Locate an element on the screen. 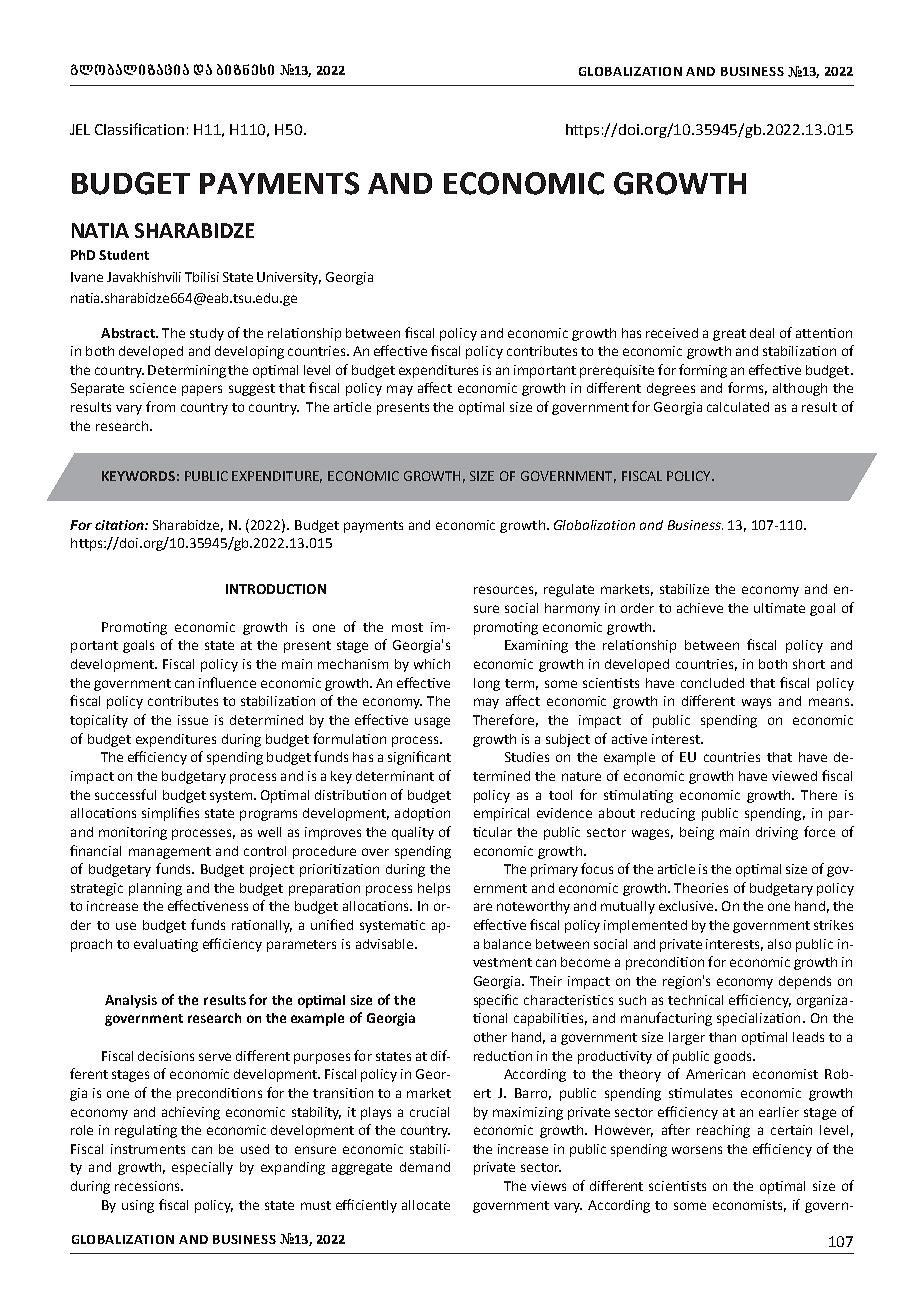  demand is located at coordinates (425, 1167).
